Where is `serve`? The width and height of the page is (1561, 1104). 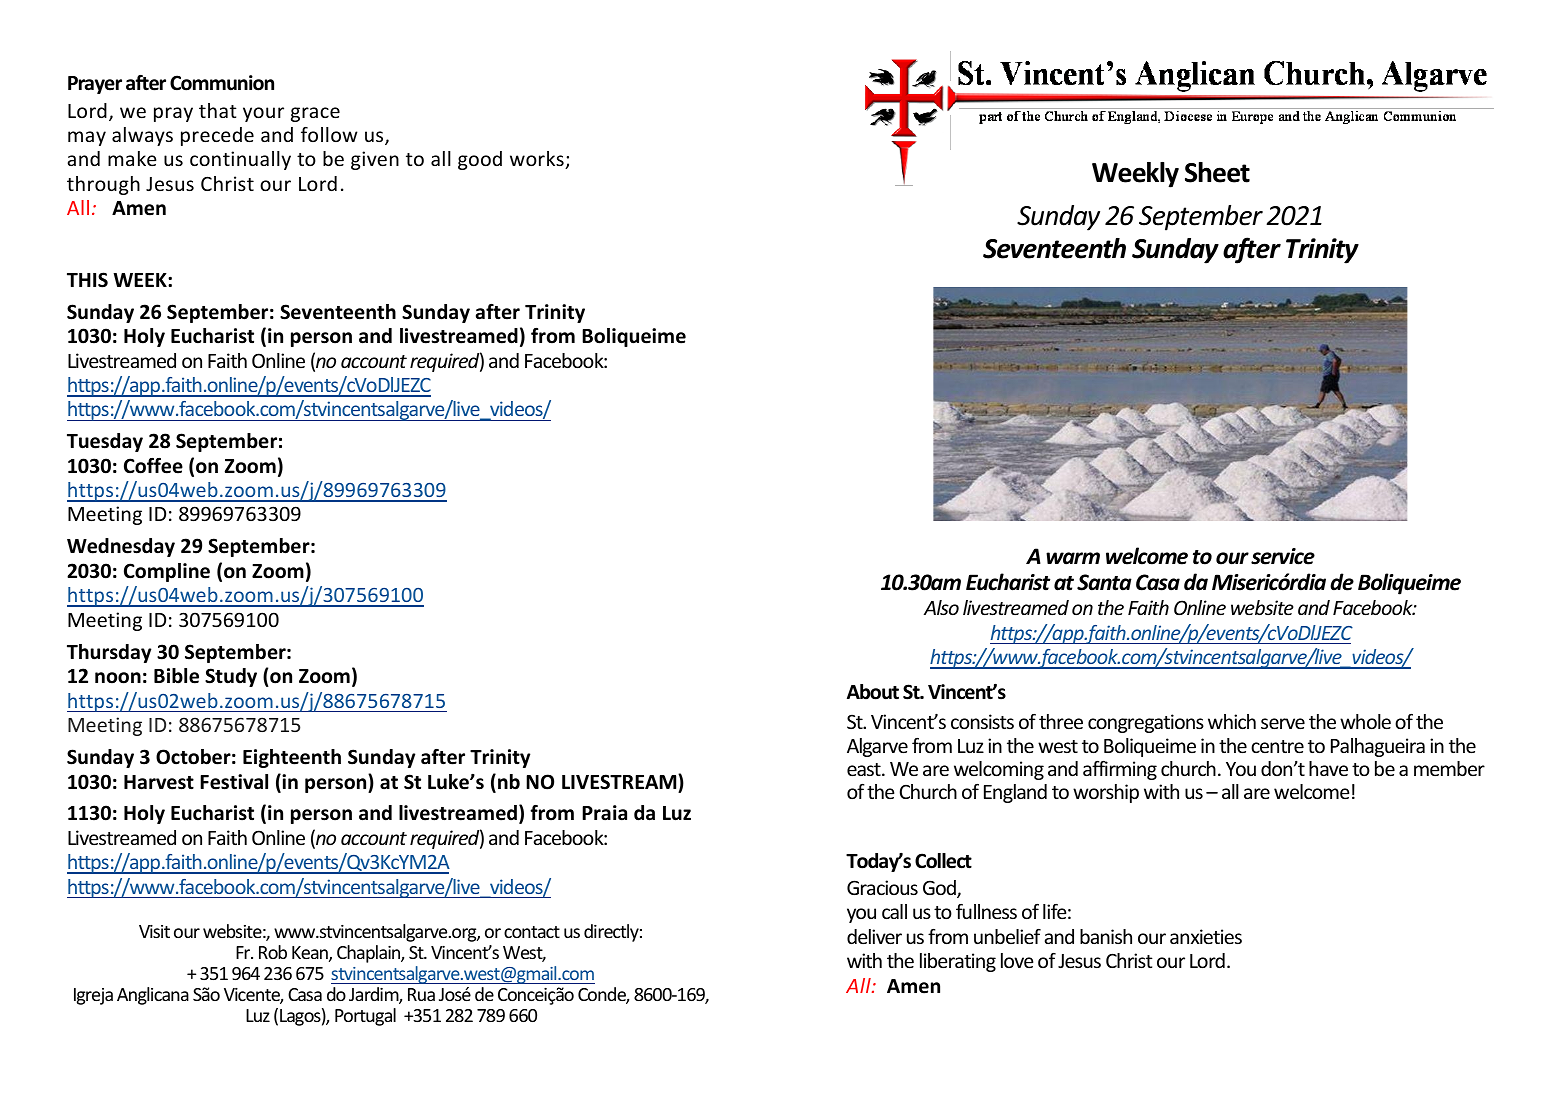 serve is located at coordinates (1283, 723).
